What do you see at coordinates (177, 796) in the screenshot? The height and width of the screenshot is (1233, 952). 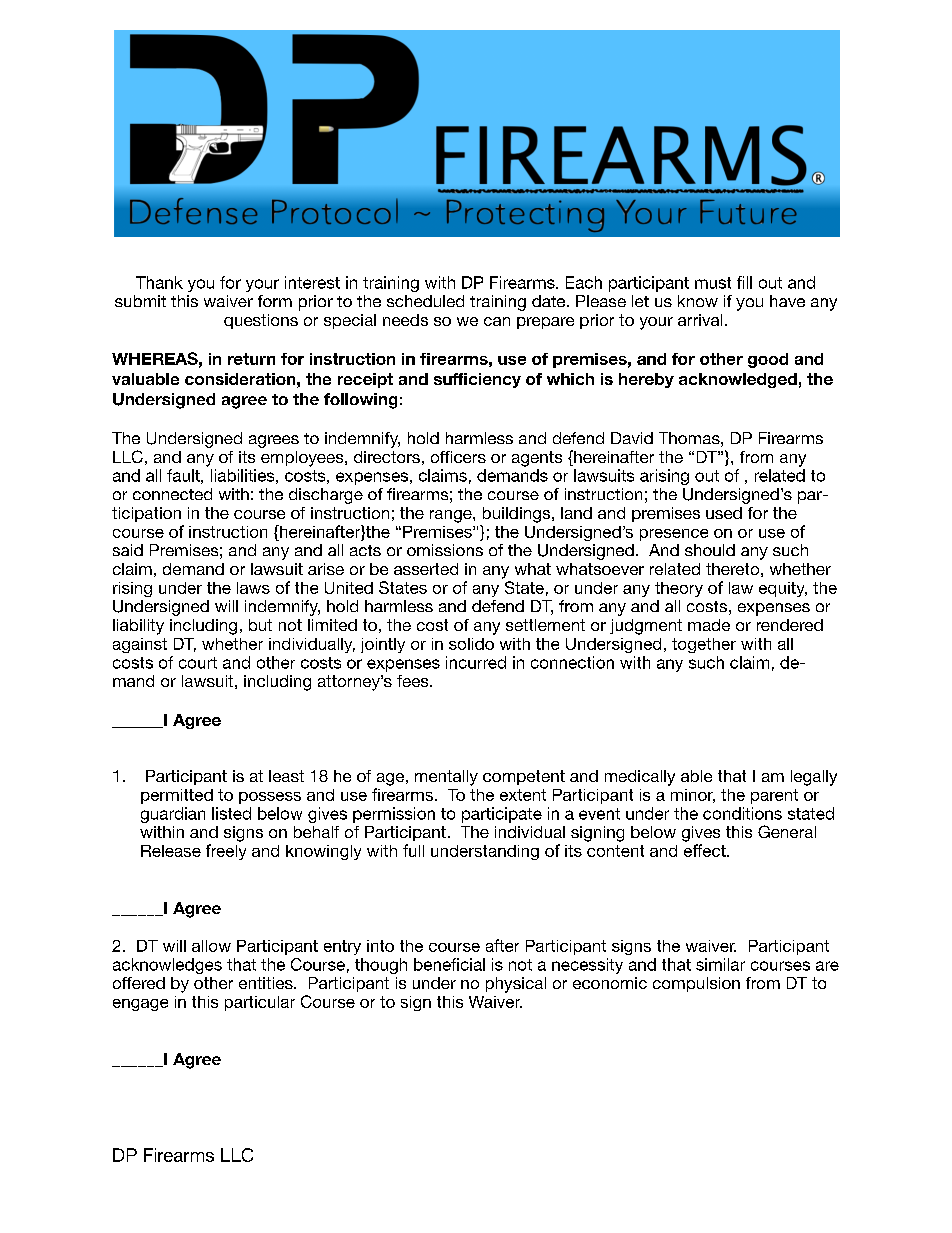 I see `permitted` at bounding box center [177, 796].
